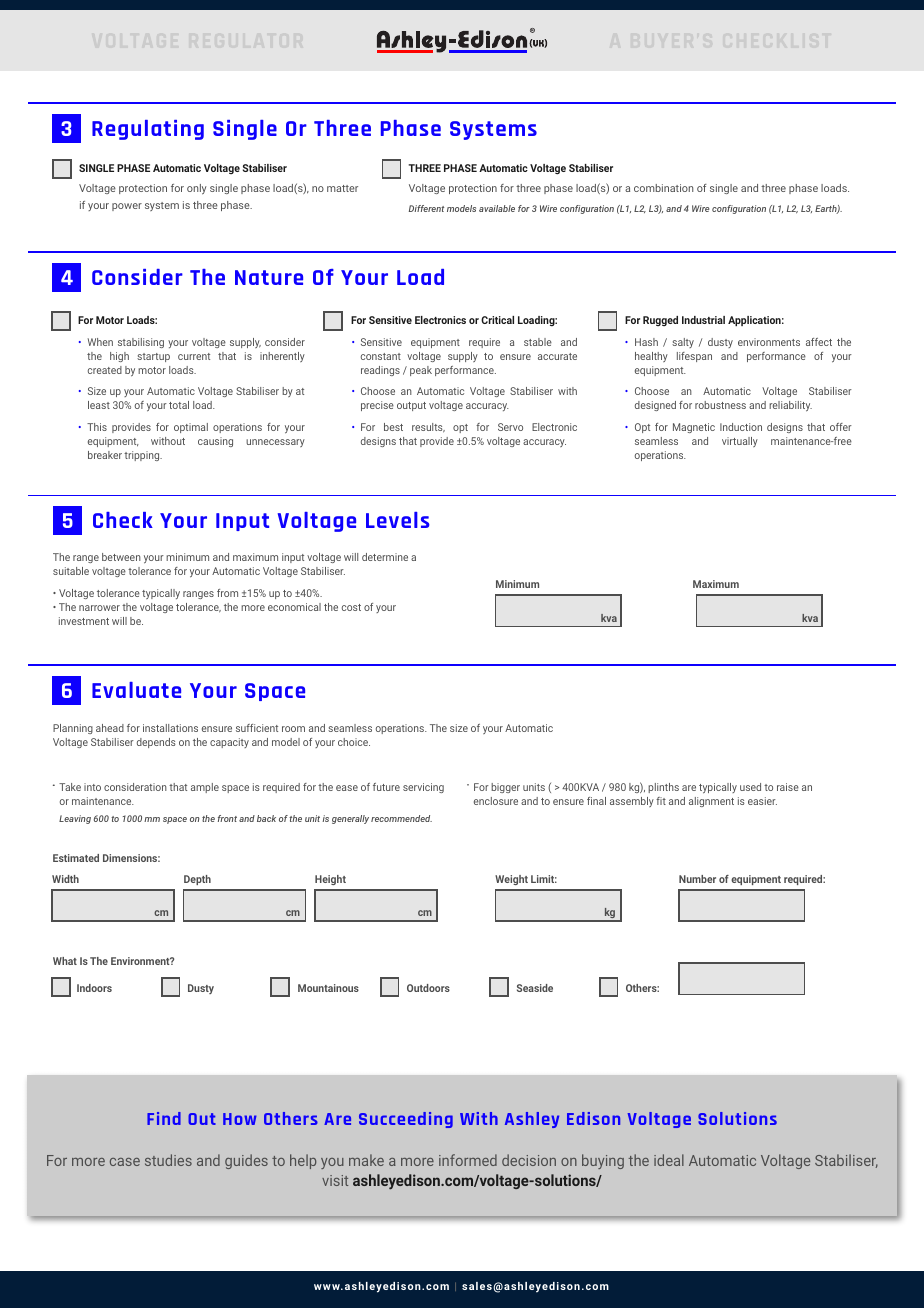 Image resolution: width=924 pixels, height=1308 pixels. Describe the element at coordinates (544, 879) in the page. I see `Limit` at that location.
